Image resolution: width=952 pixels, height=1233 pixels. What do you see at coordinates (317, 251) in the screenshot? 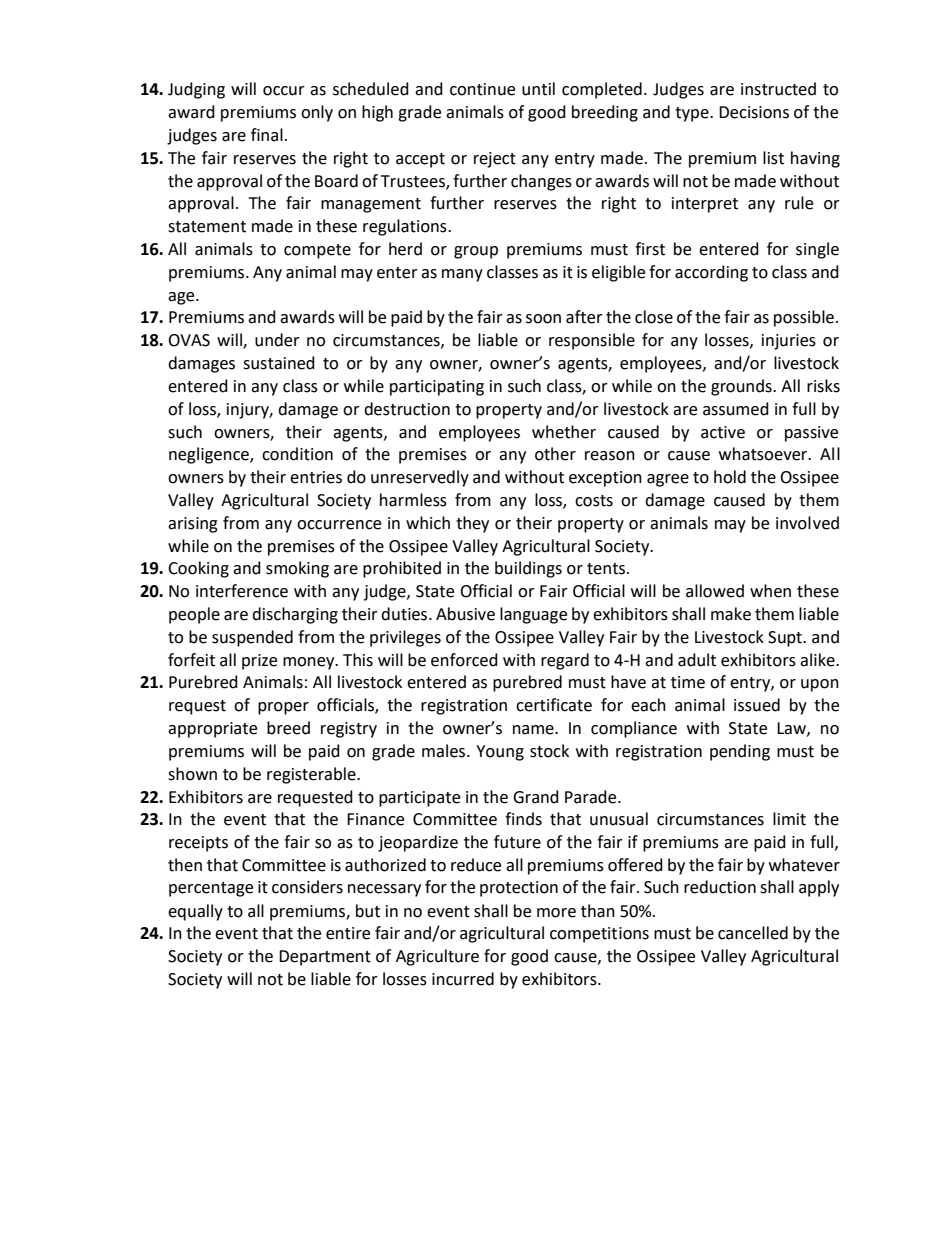
I see `compete` at bounding box center [317, 251].
